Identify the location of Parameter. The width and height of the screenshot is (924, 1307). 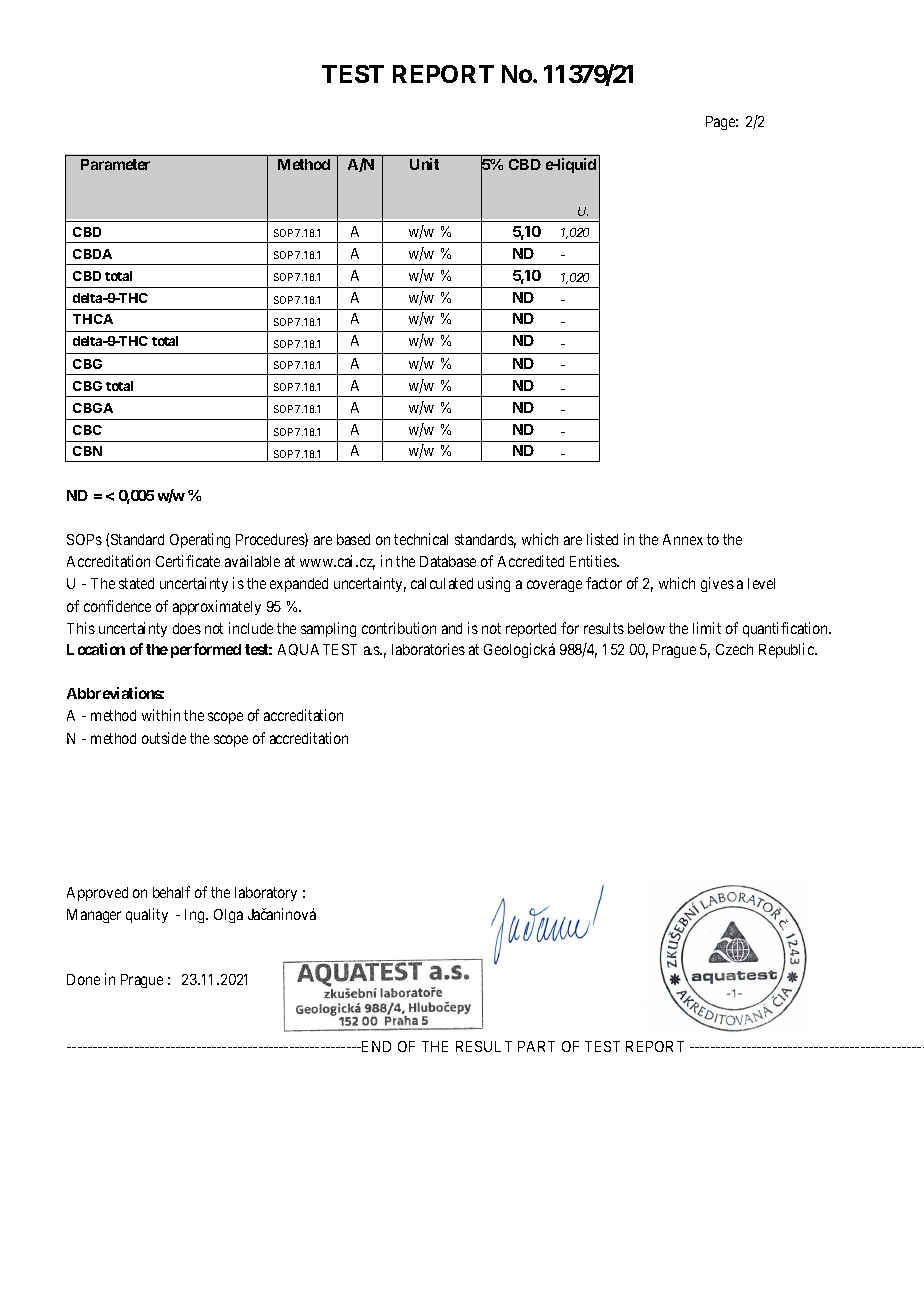
(115, 164).
